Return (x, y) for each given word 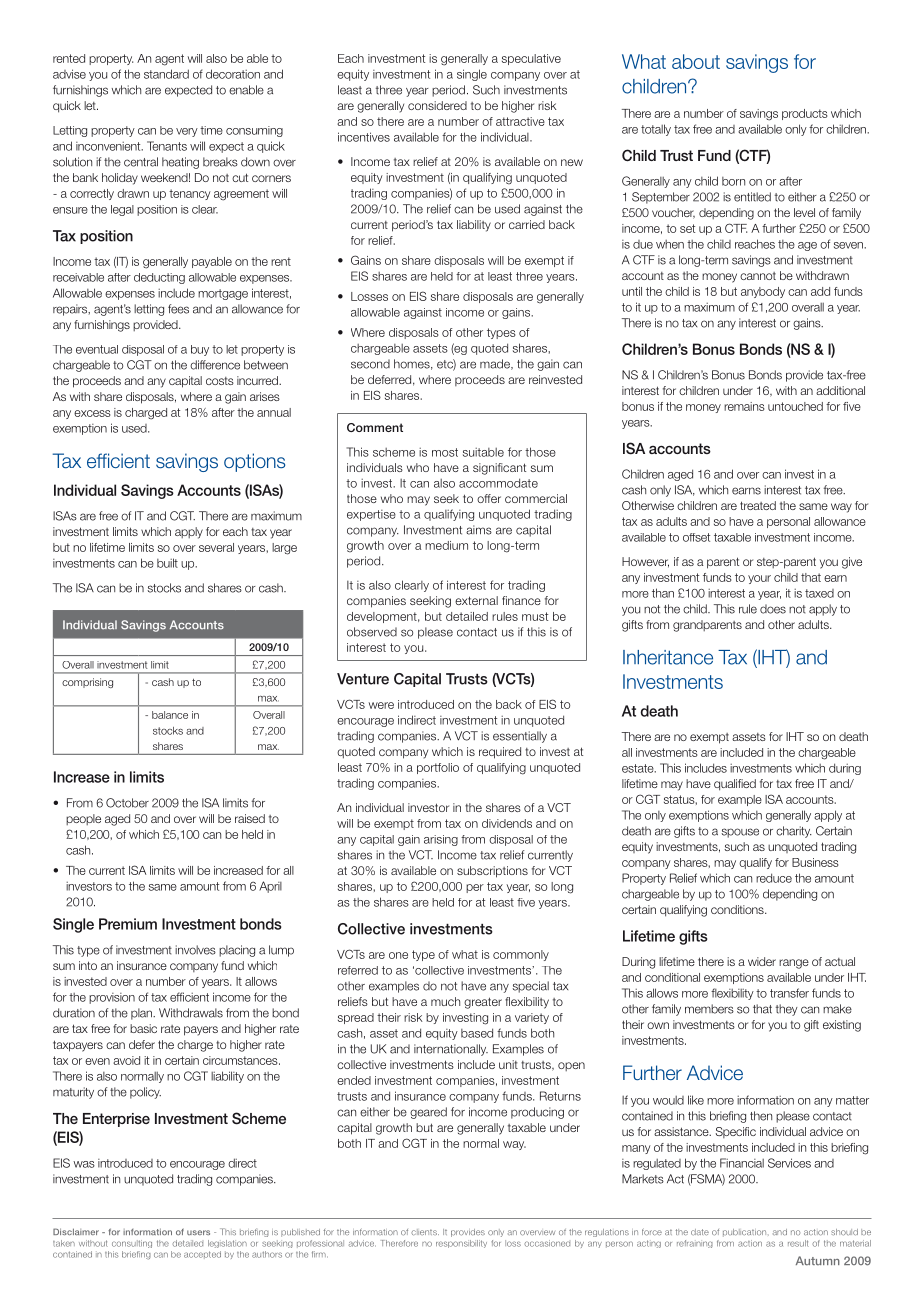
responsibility (461, 1244)
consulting (132, 1244)
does (773, 609)
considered (437, 105)
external (476, 600)
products (805, 114)
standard (166, 74)
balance (170, 715)
